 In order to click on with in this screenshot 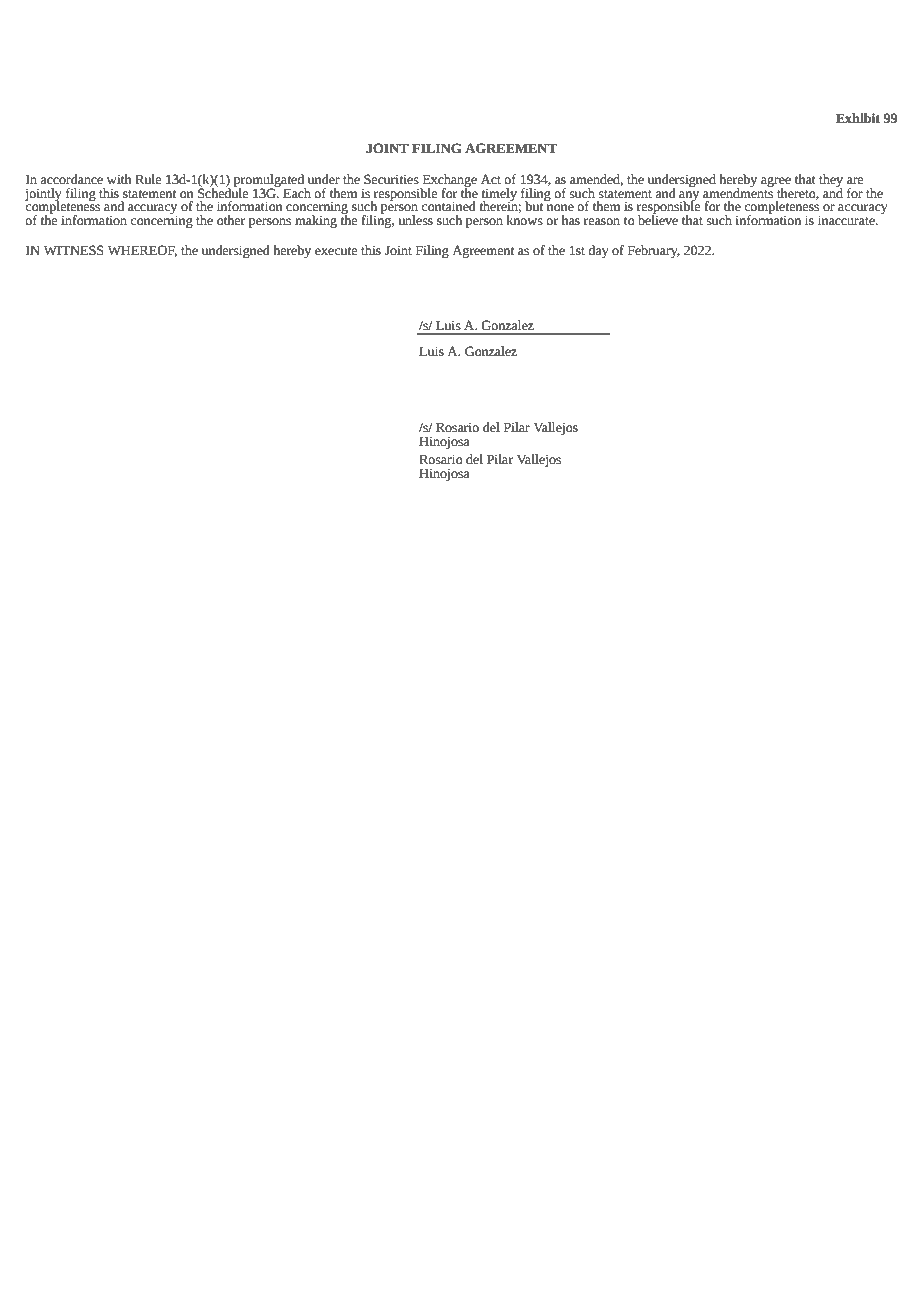, I will do `click(119, 179)`.
